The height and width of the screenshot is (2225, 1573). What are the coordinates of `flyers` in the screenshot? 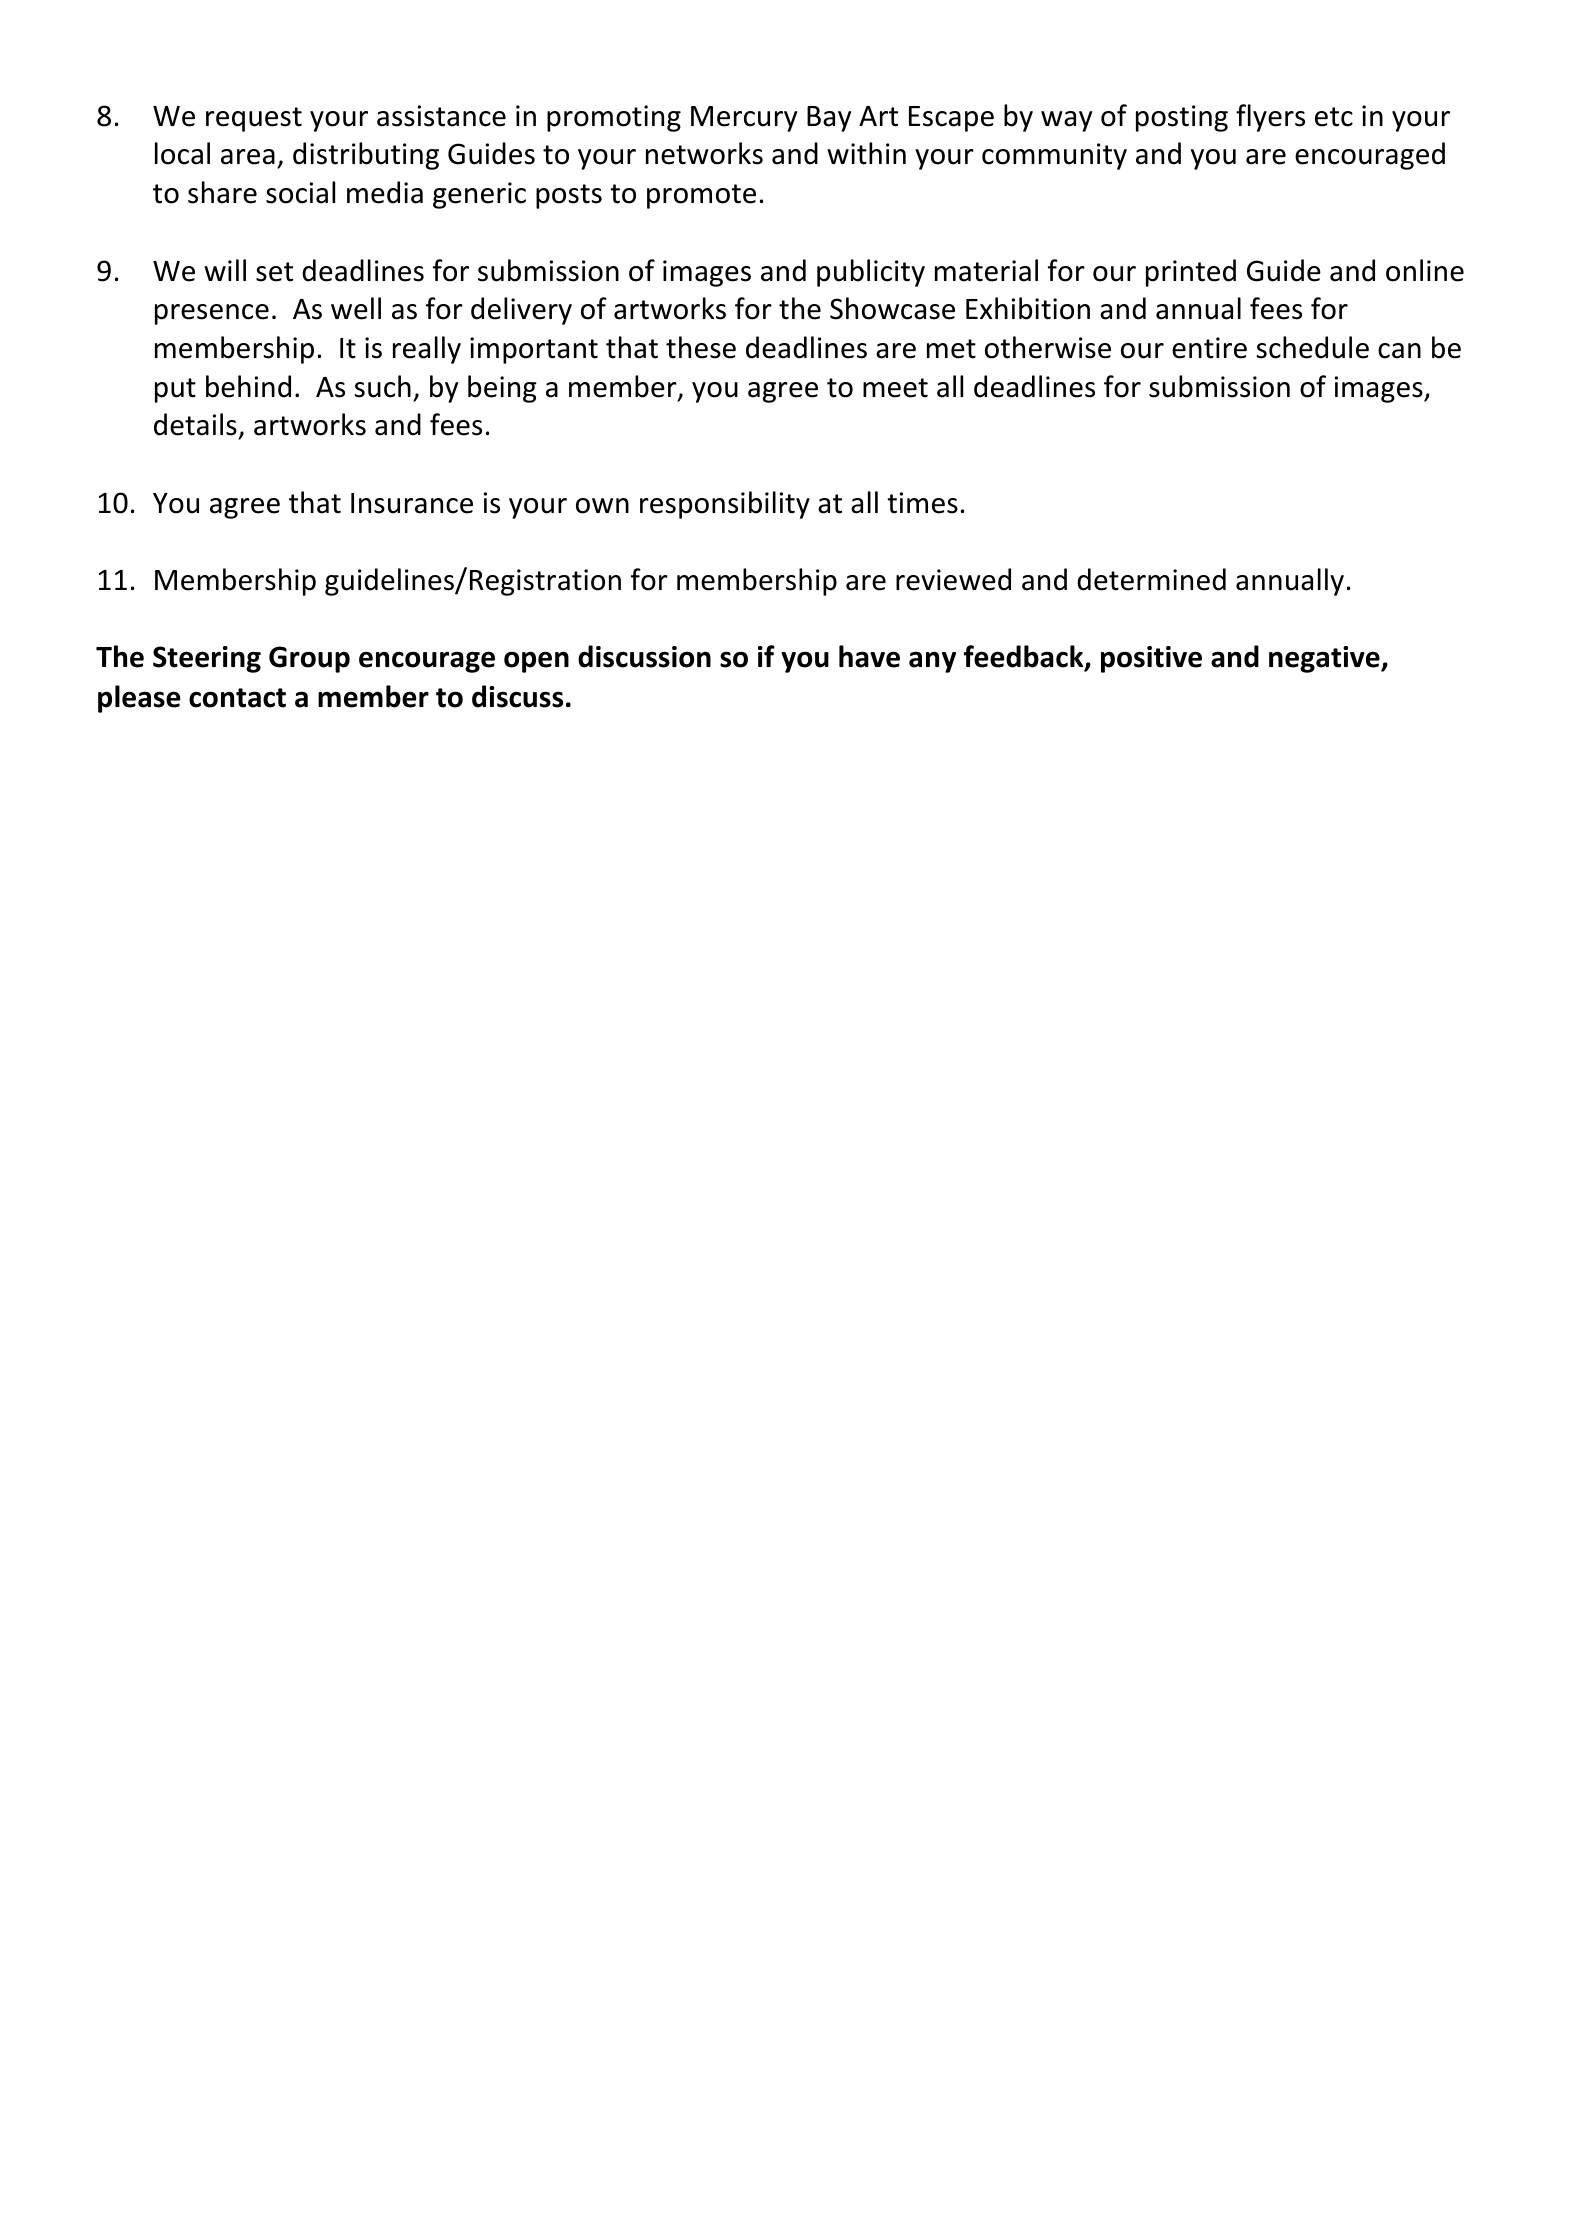 It's located at (1270, 118).
